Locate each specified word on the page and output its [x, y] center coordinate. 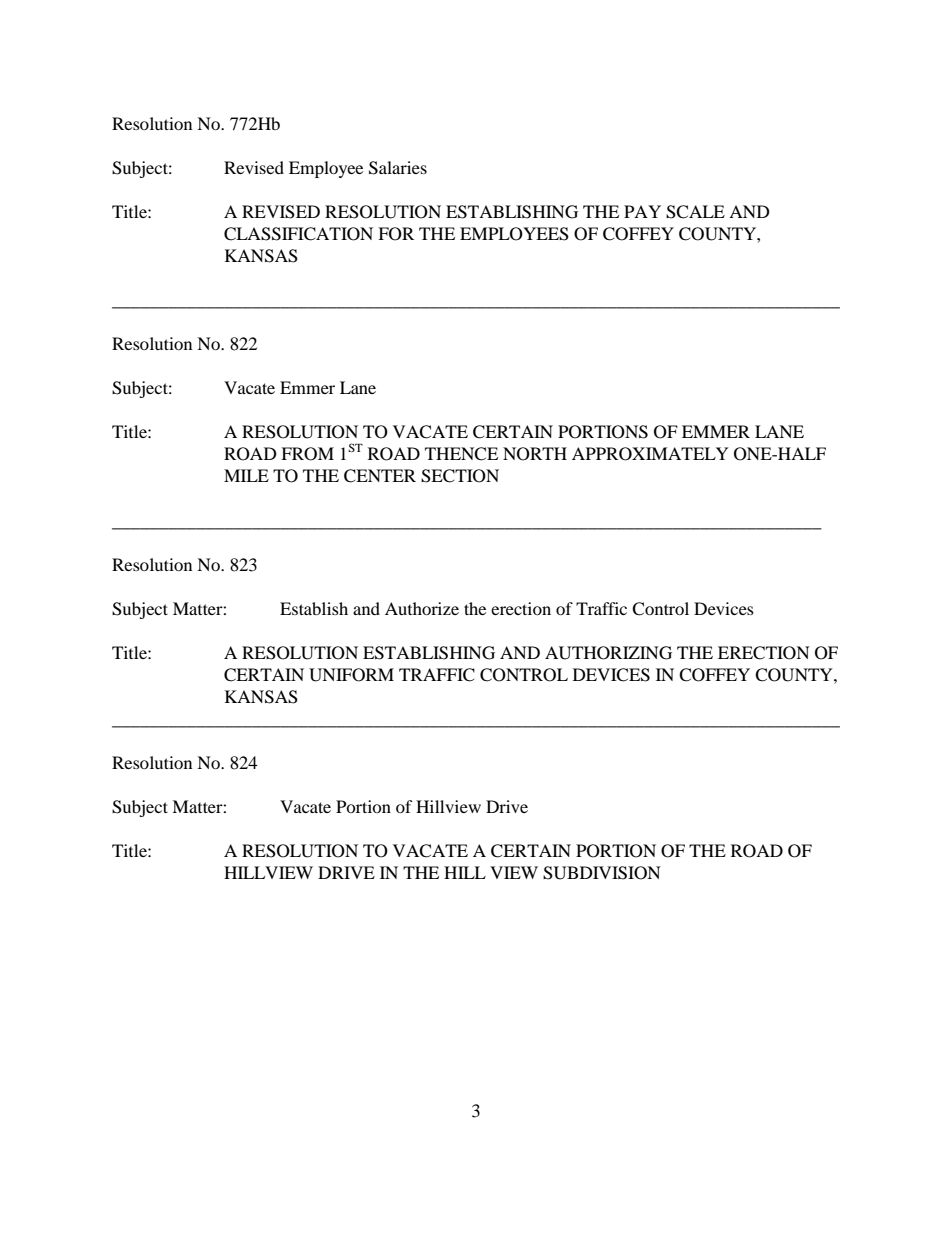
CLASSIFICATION [298, 234]
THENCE [461, 454]
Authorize [422, 608]
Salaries [398, 168]
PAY [642, 211]
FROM [307, 454]
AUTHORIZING [608, 653]
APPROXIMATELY [650, 454]
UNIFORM [351, 675]
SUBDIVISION [602, 873]
